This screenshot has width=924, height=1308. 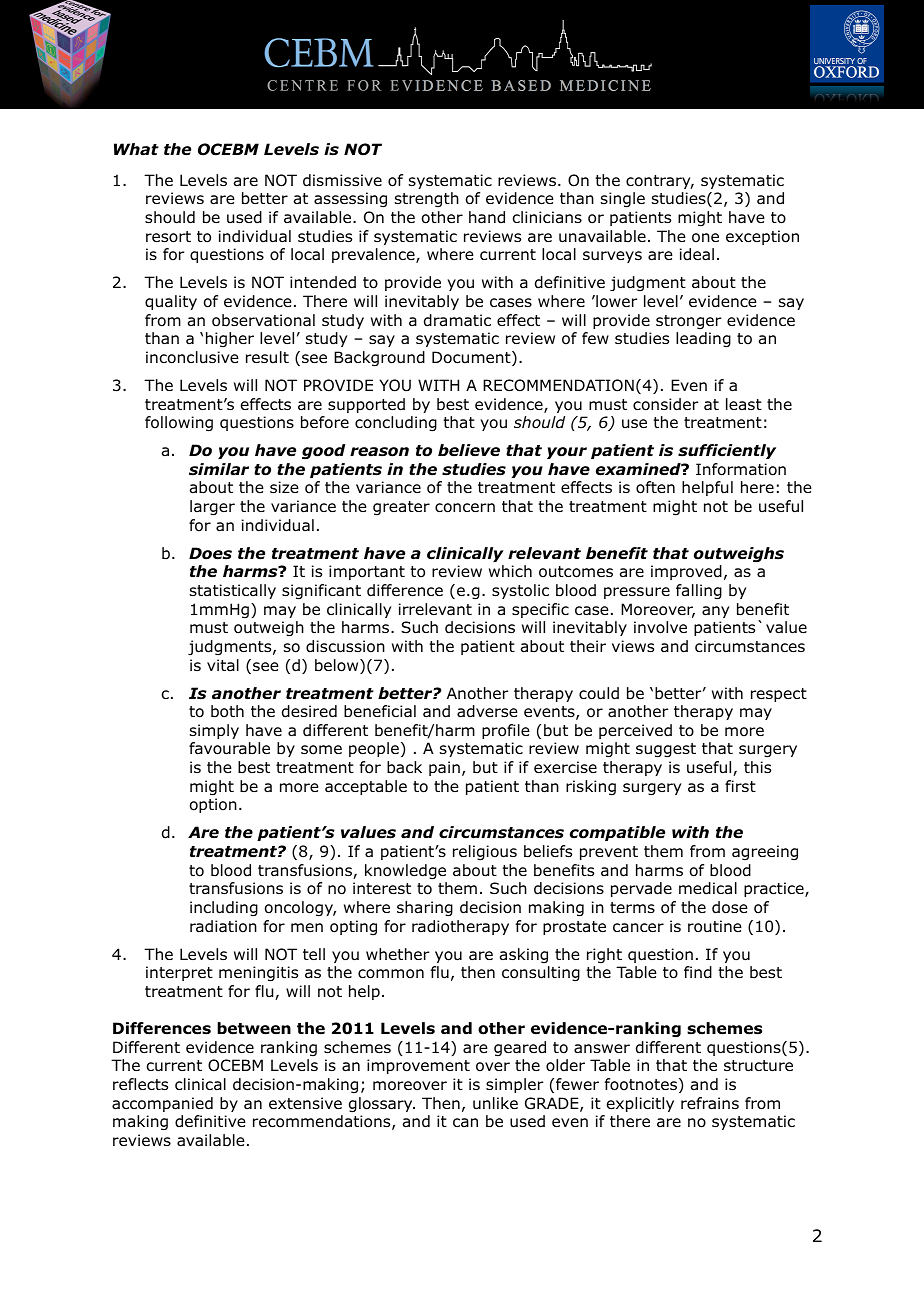 What do you see at coordinates (705, 238) in the screenshot?
I see `one` at bounding box center [705, 238].
